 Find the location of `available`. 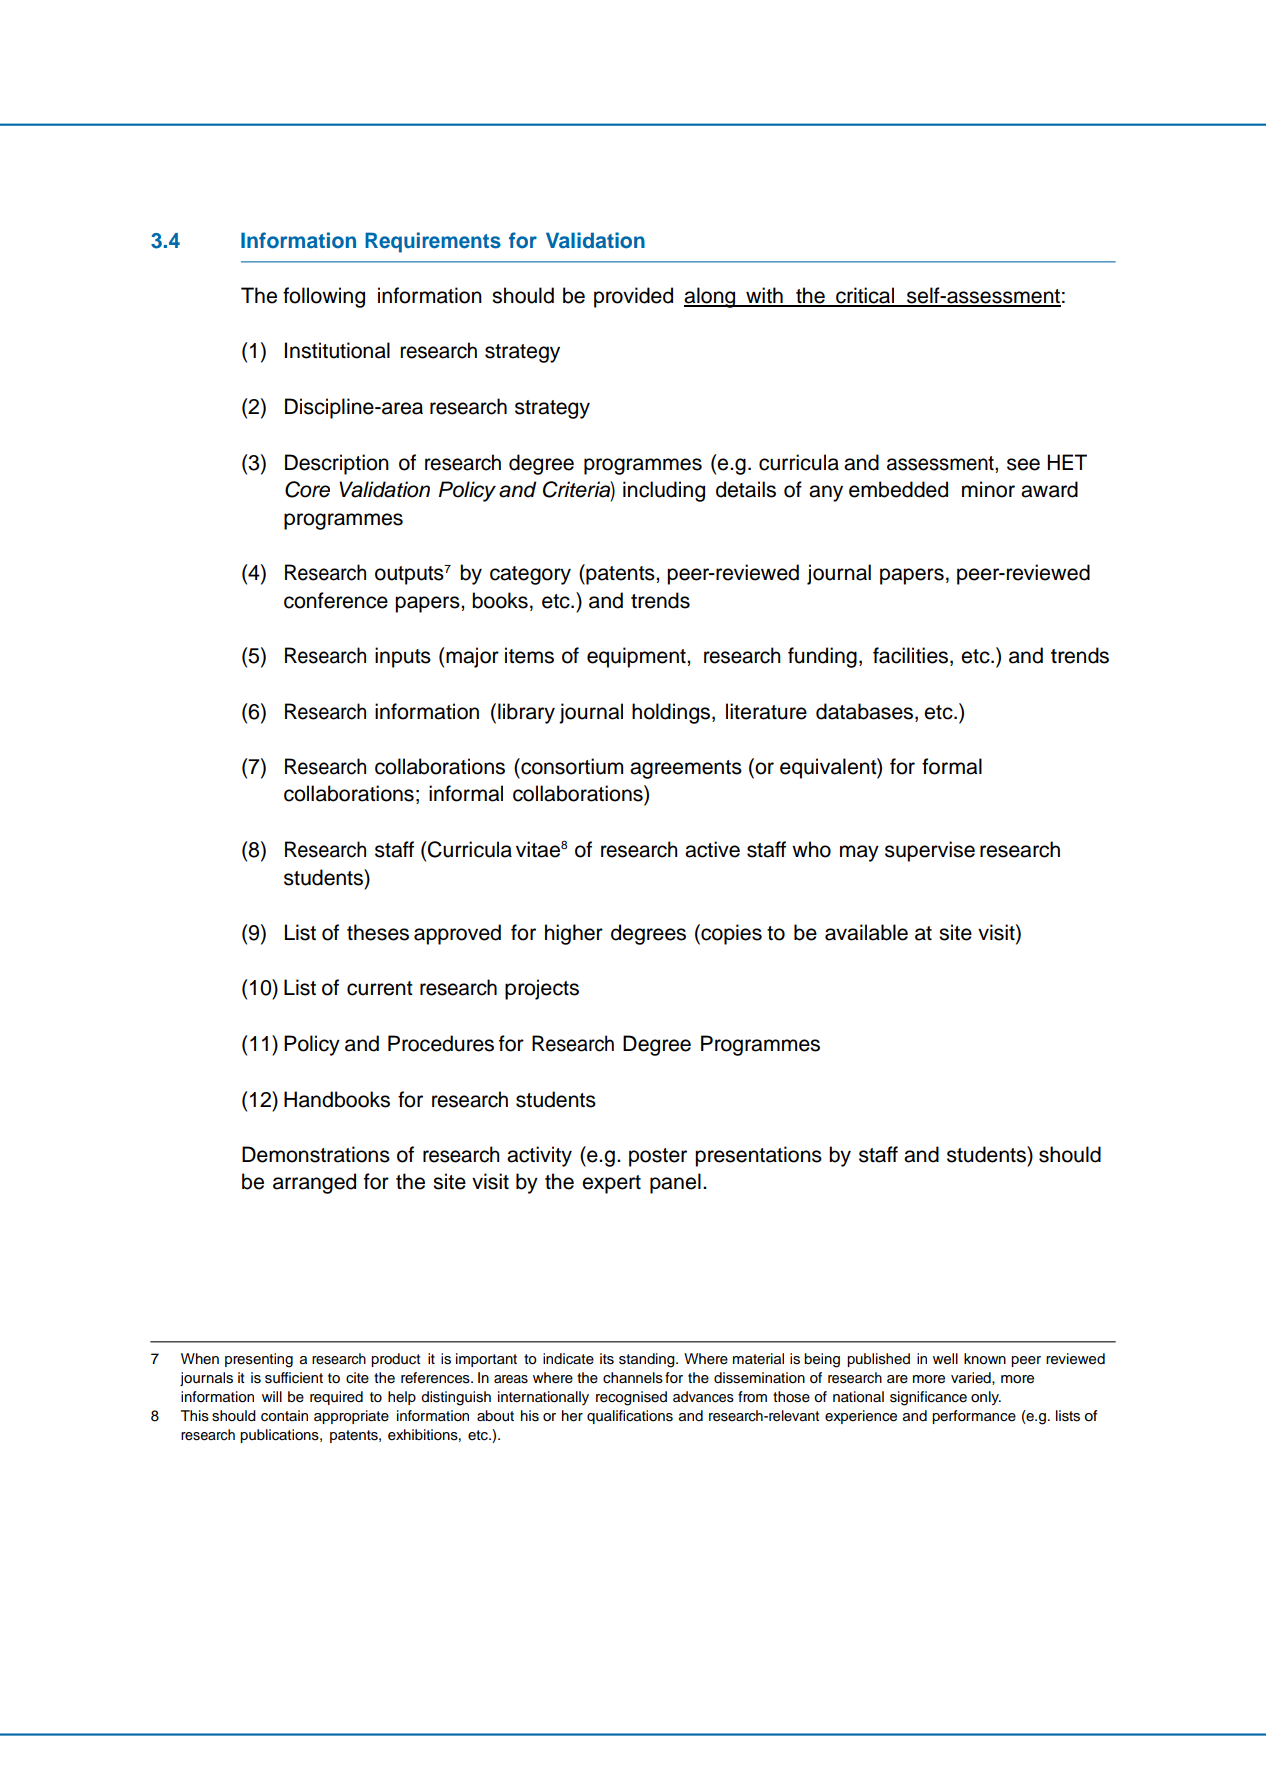

available is located at coordinates (866, 932).
